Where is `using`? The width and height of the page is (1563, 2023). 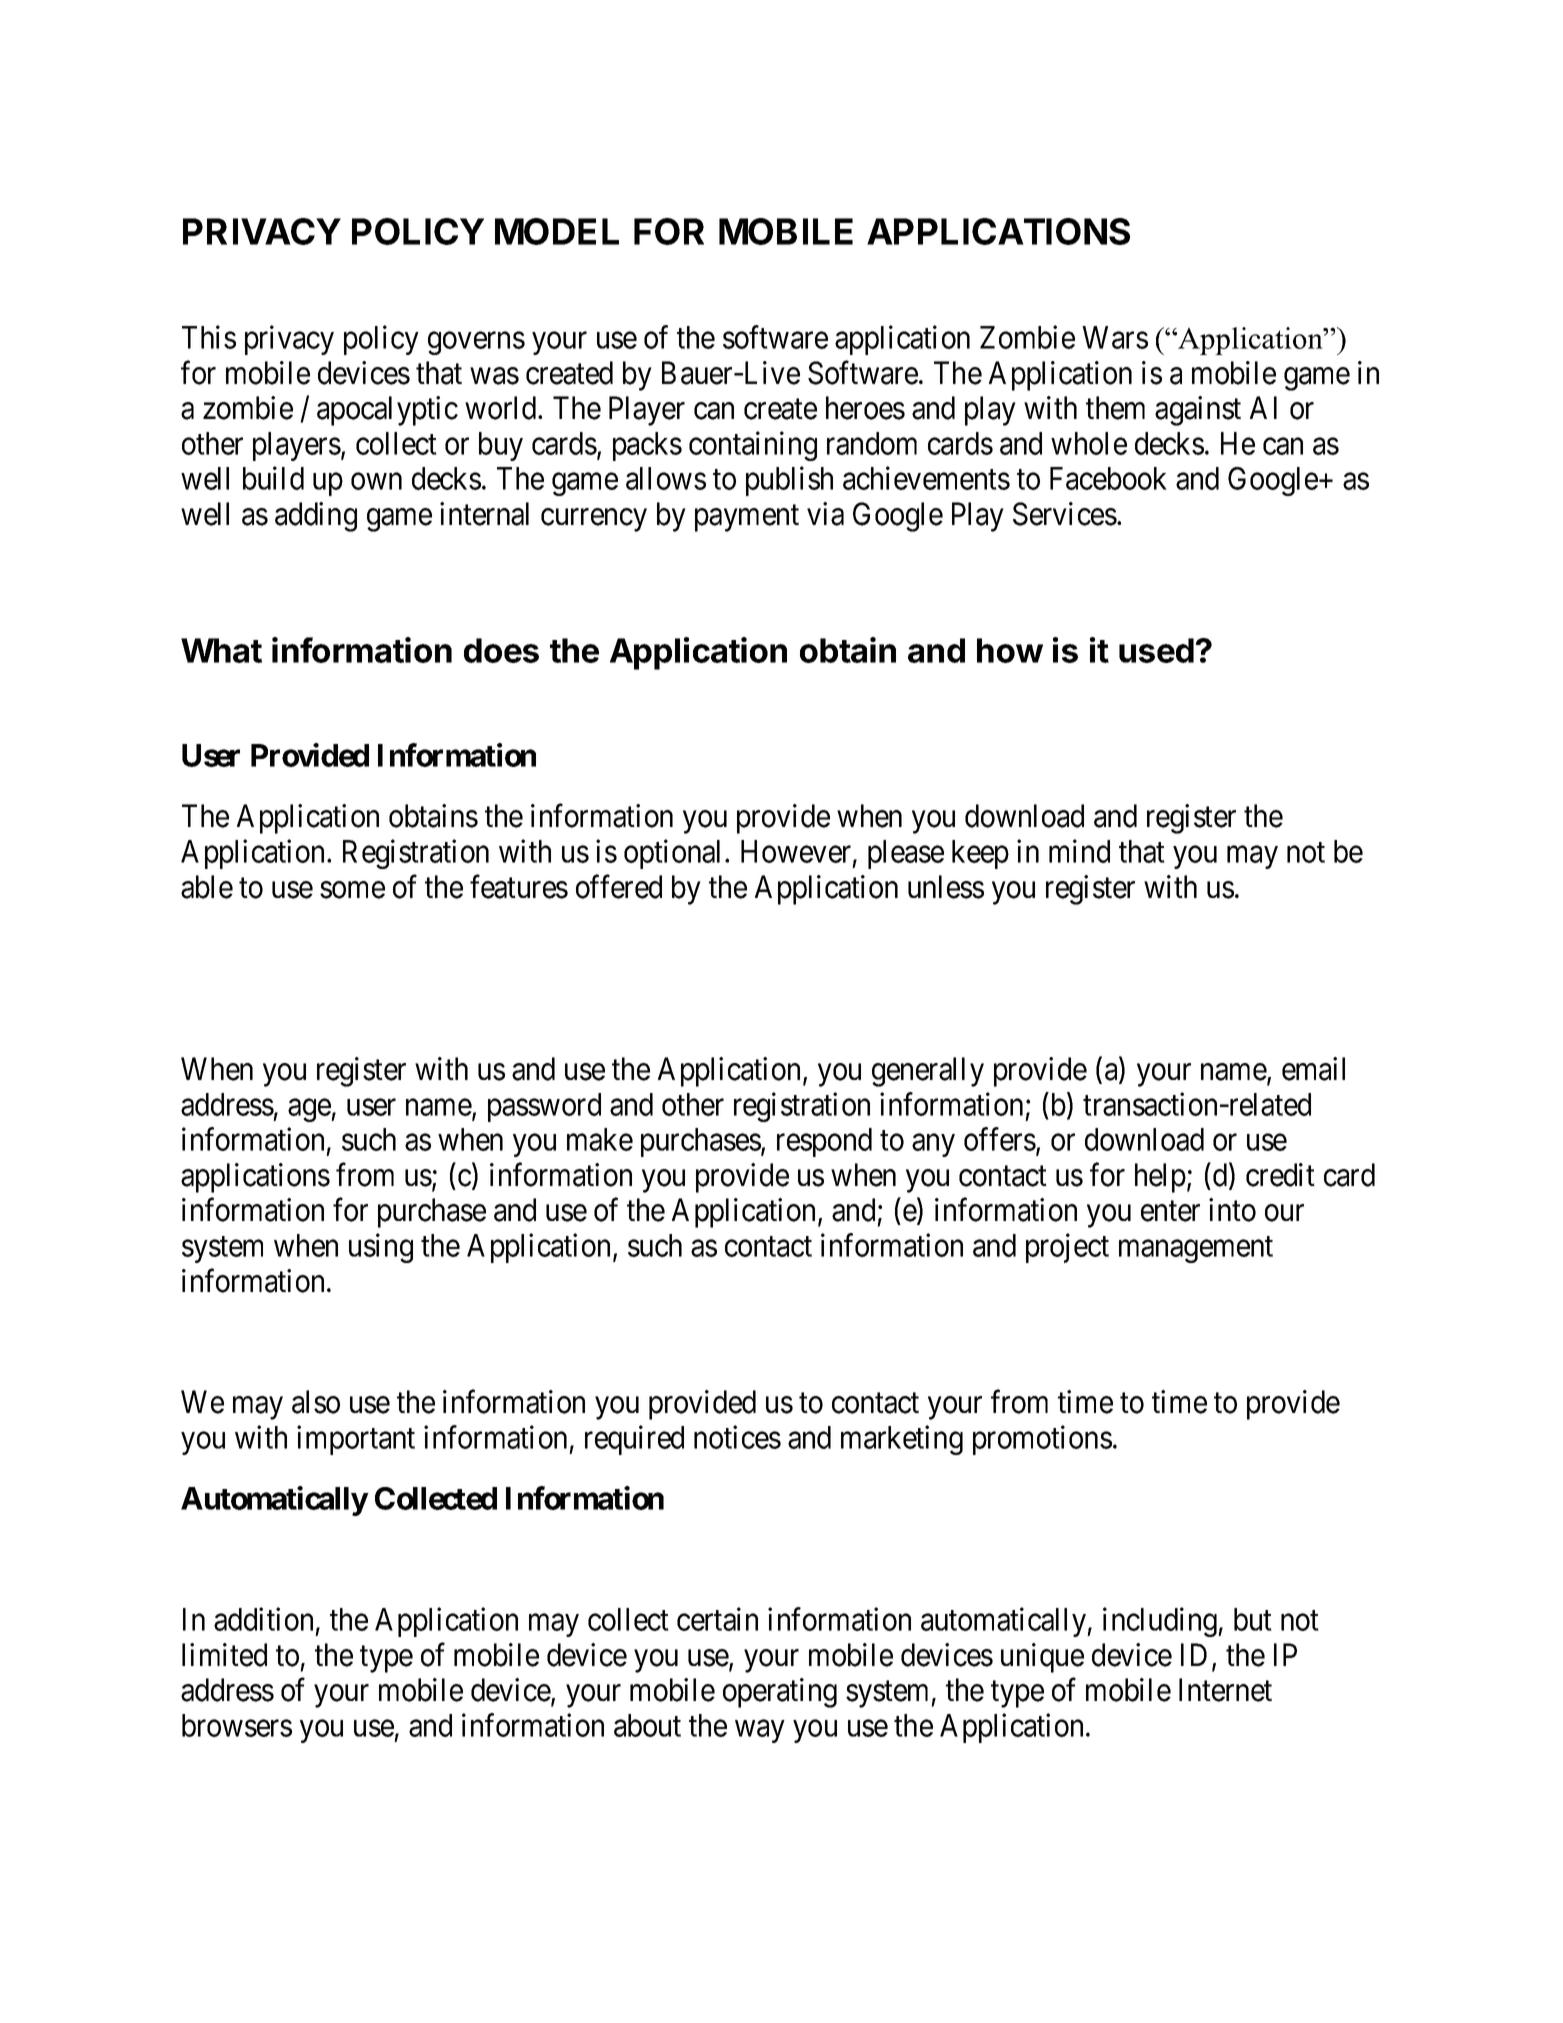 using is located at coordinates (381, 1248).
